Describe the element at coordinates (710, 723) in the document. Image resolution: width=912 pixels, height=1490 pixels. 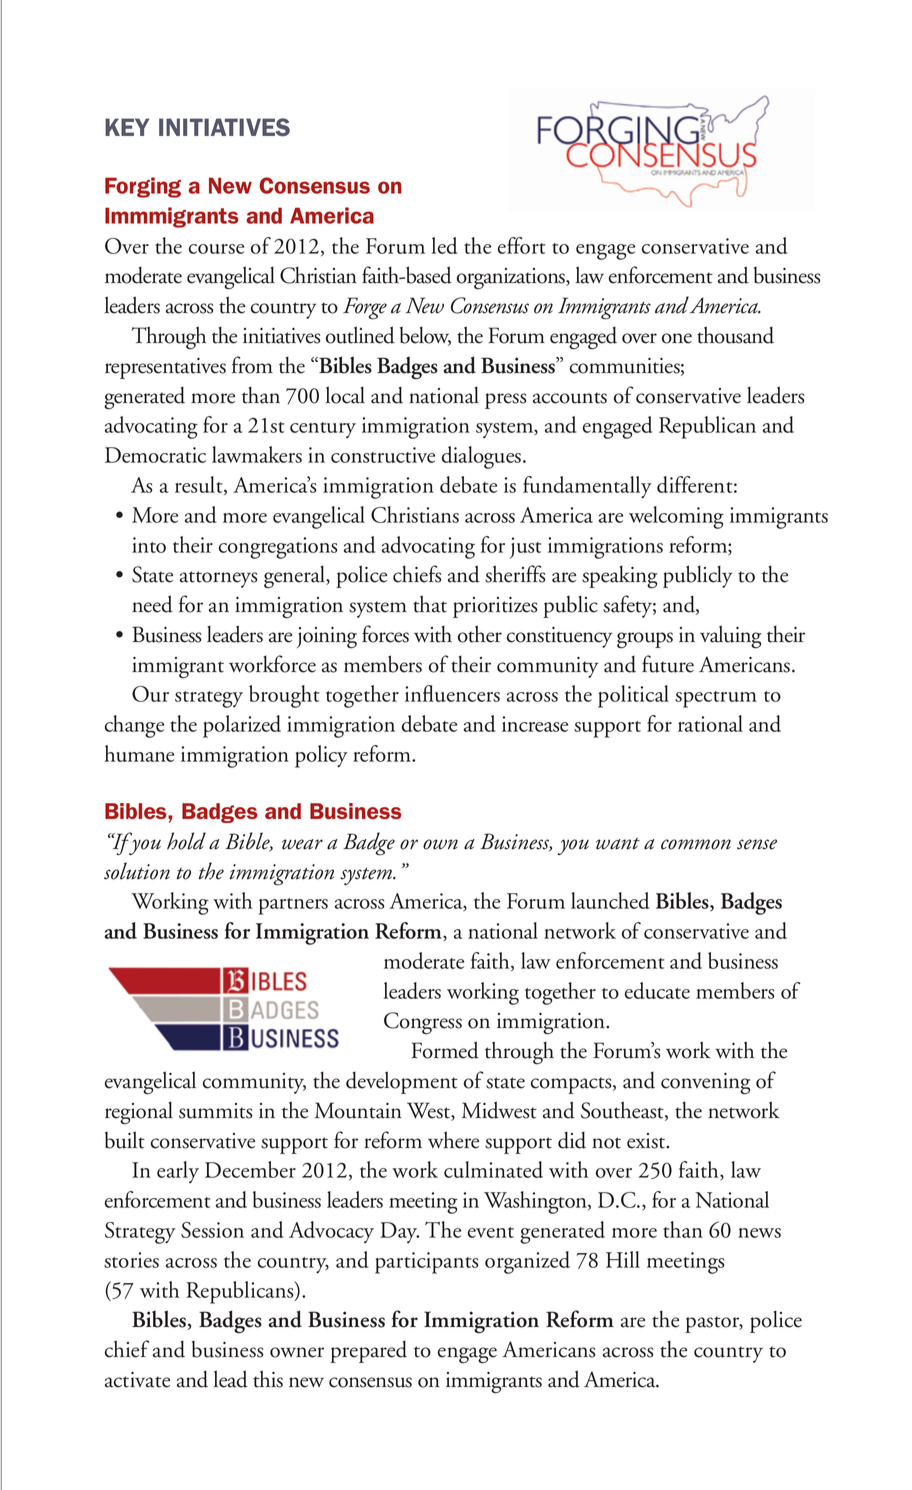
I see `rational` at that location.
